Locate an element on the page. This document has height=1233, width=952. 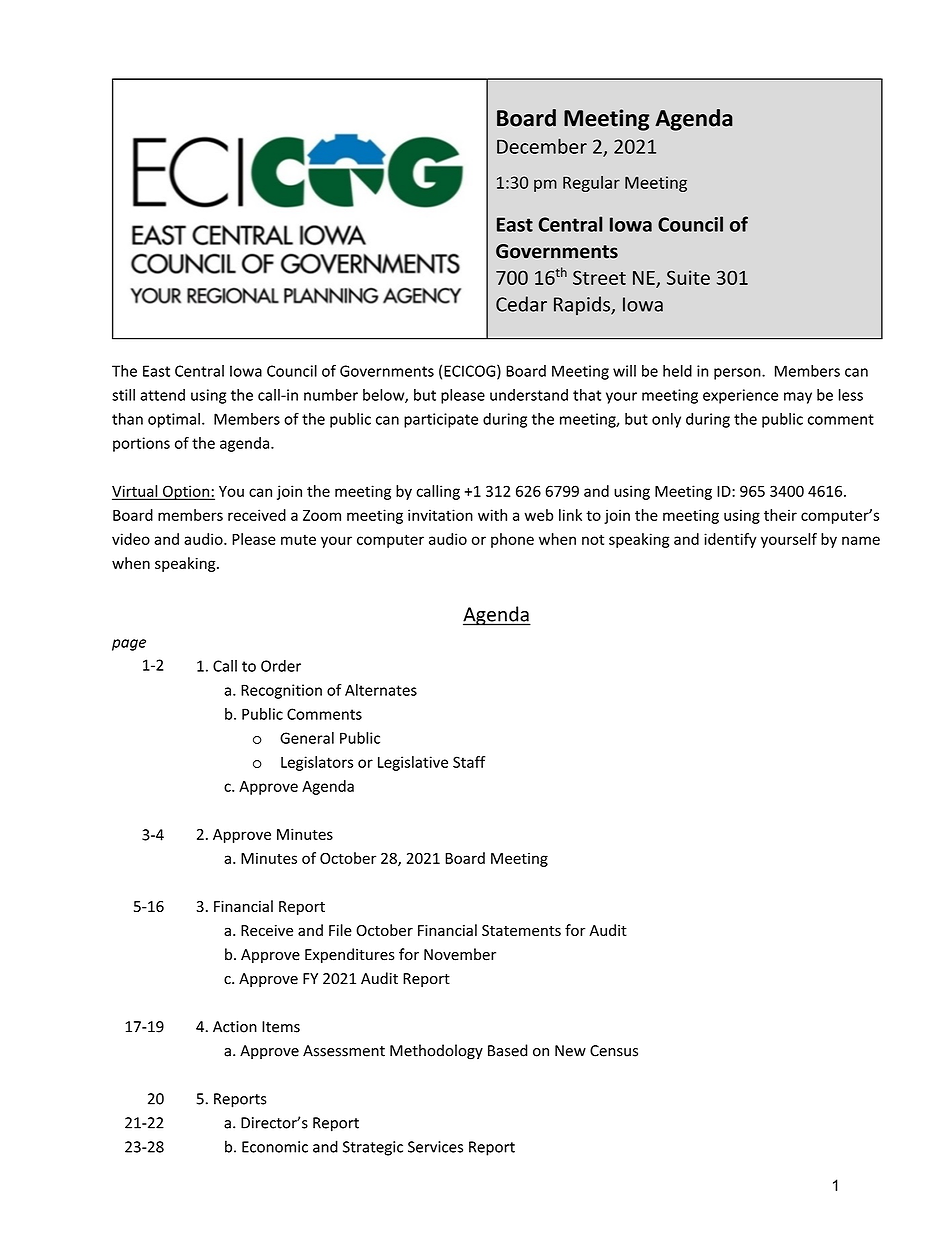
December is located at coordinates (542, 146).
